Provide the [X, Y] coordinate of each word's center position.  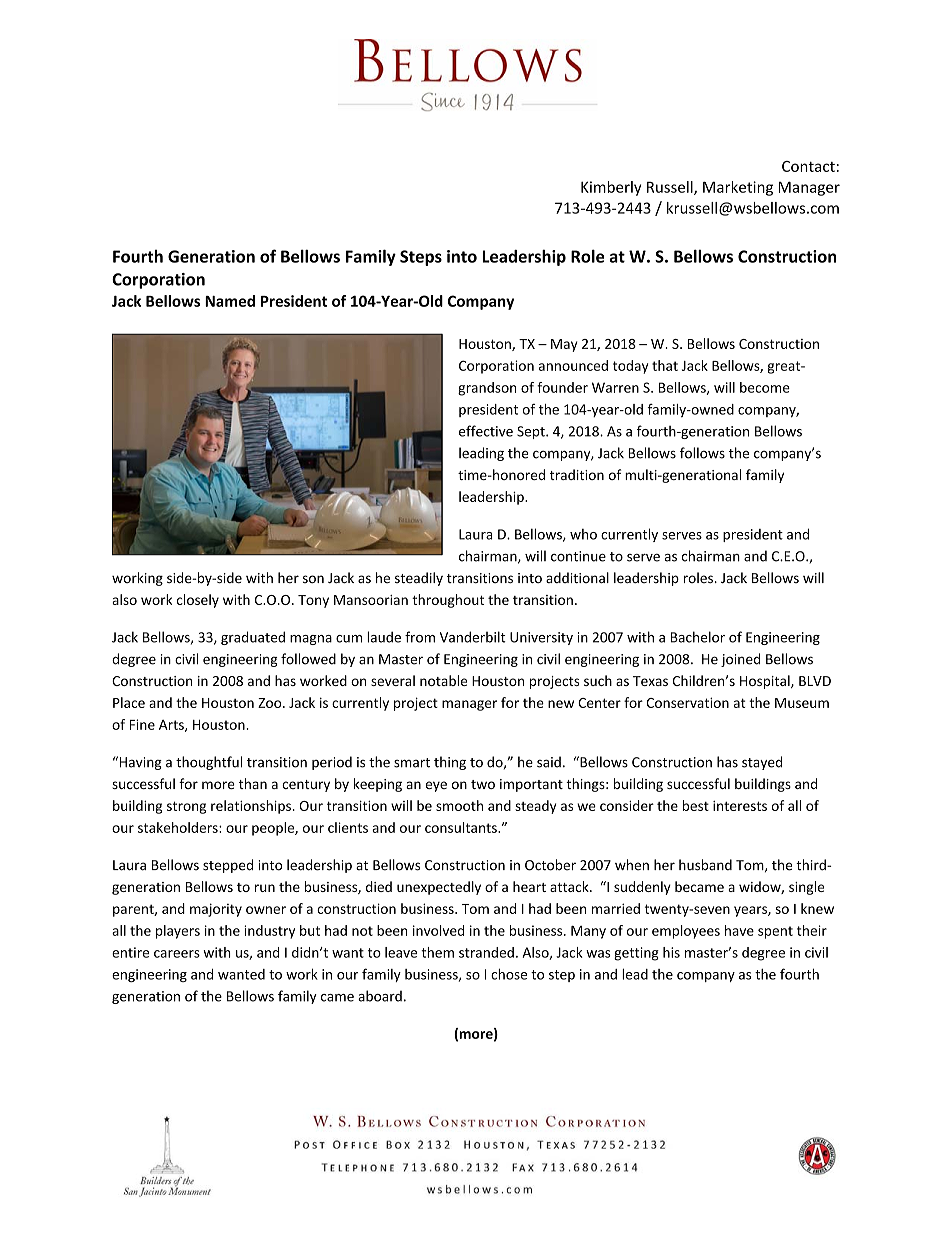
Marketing [738, 188]
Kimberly [611, 188]
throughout [448, 601]
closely [198, 601]
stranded [486, 952]
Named [230, 301]
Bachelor [698, 637]
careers [177, 954]
